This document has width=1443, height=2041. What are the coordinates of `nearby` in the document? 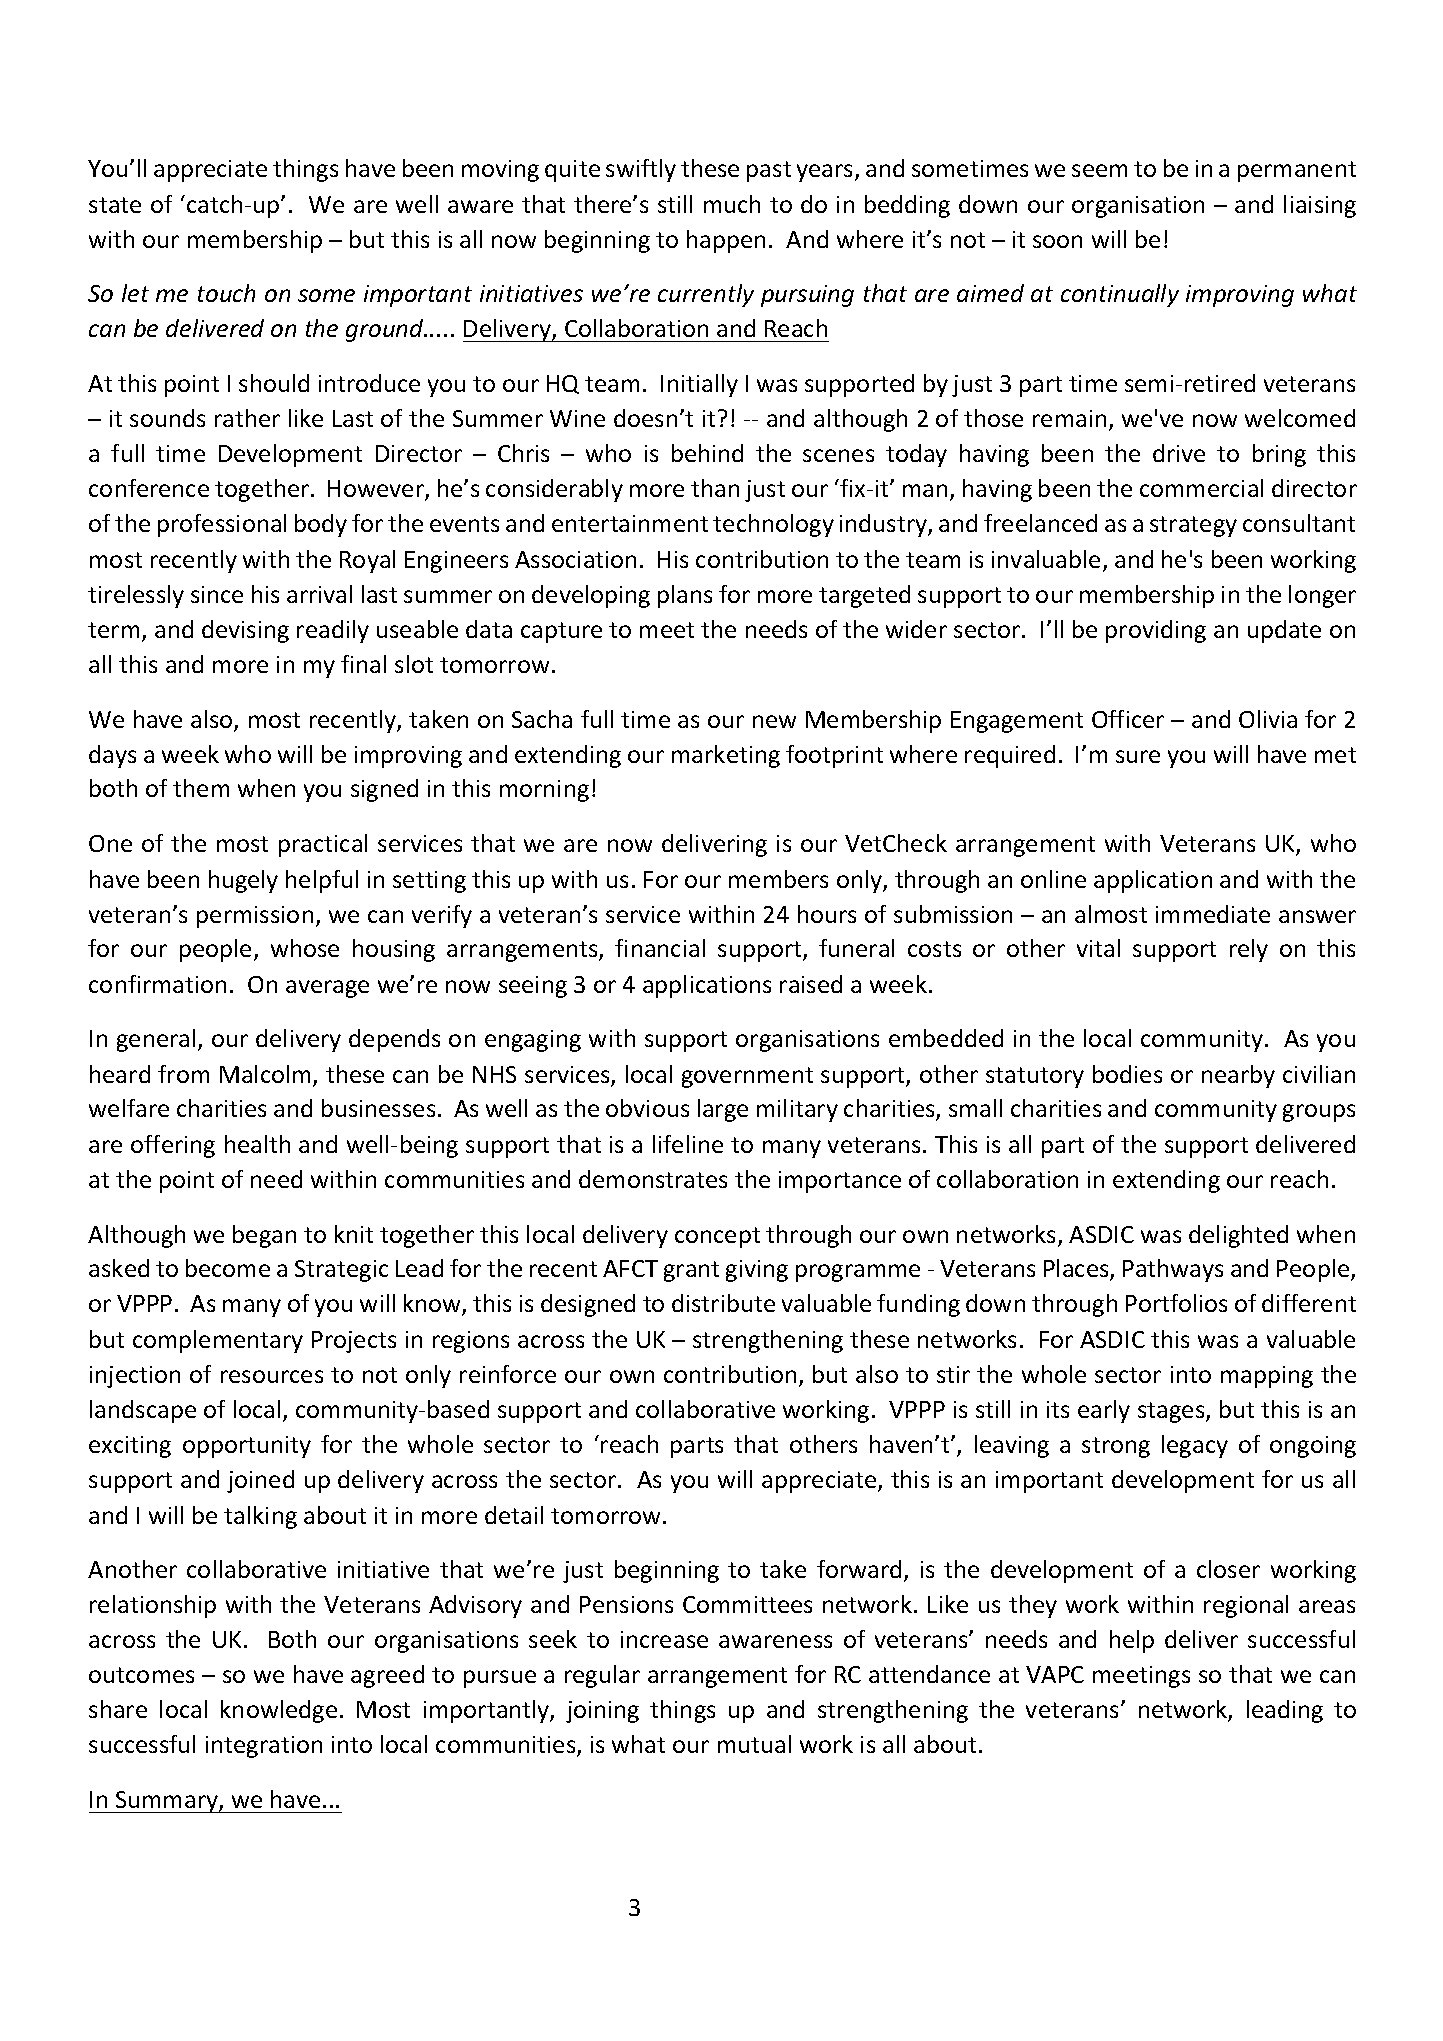 It's located at (1238, 1076).
